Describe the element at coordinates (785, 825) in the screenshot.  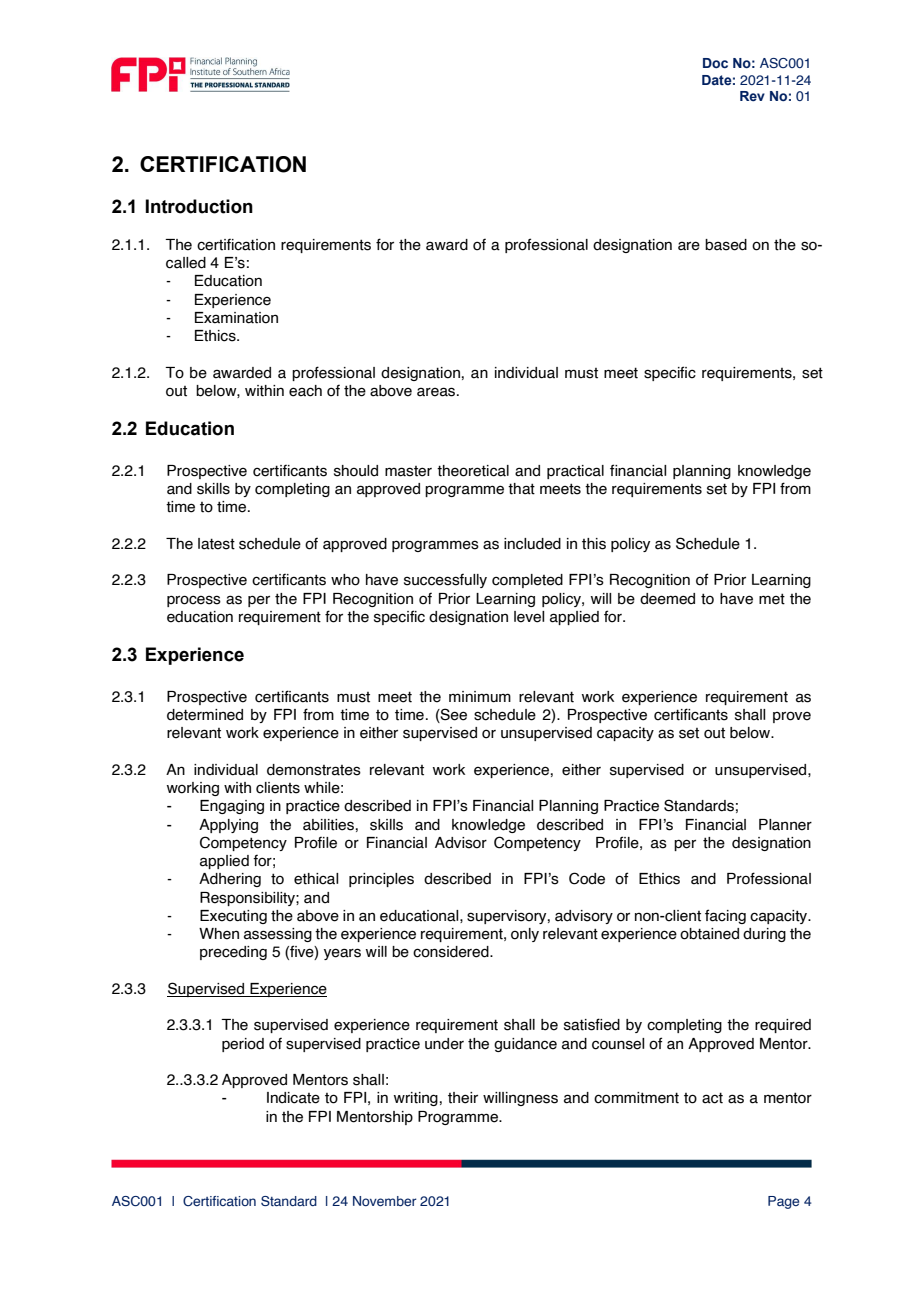
I see `Planner` at that location.
